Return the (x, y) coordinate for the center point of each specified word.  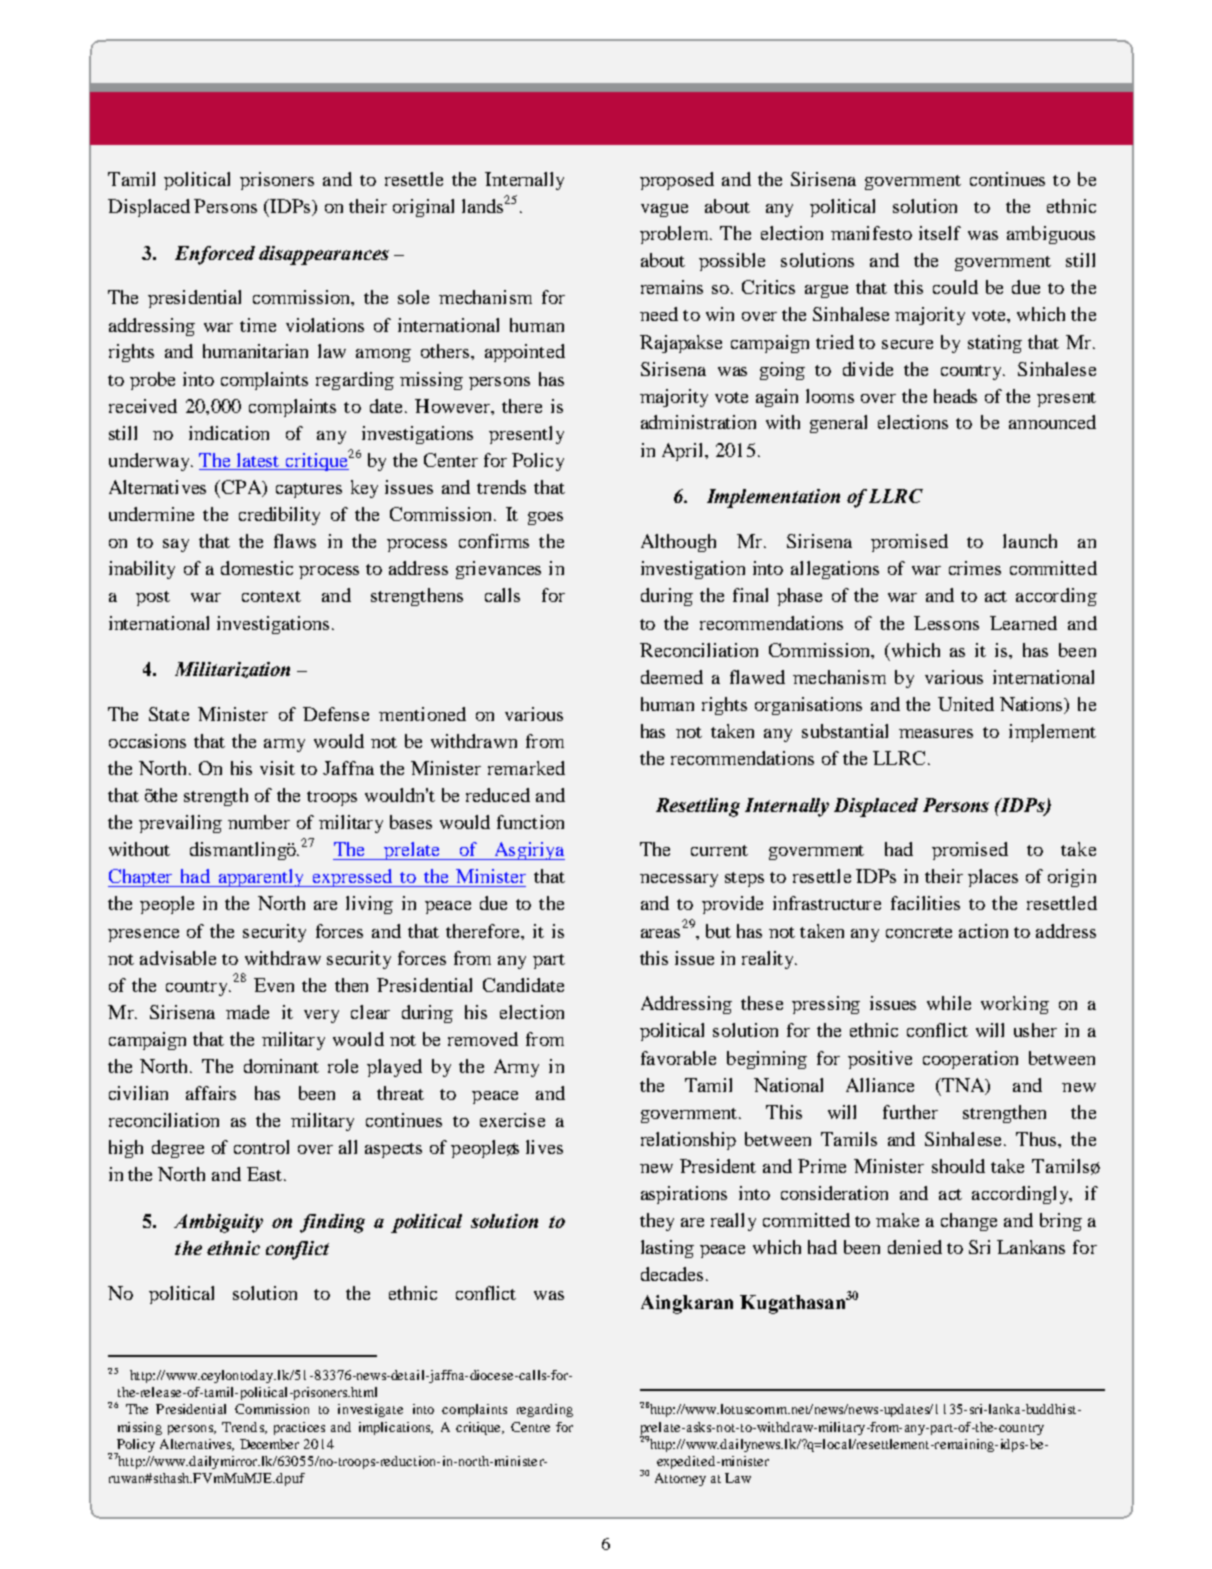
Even (274, 985)
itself (940, 233)
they (657, 1222)
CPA (243, 488)
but (718, 931)
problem (675, 235)
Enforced (215, 255)
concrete (919, 932)
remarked (526, 768)
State (169, 714)
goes (545, 518)
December (269, 1444)
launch (1030, 541)
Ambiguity (218, 1223)
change (969, 1222)
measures (936, 733)
